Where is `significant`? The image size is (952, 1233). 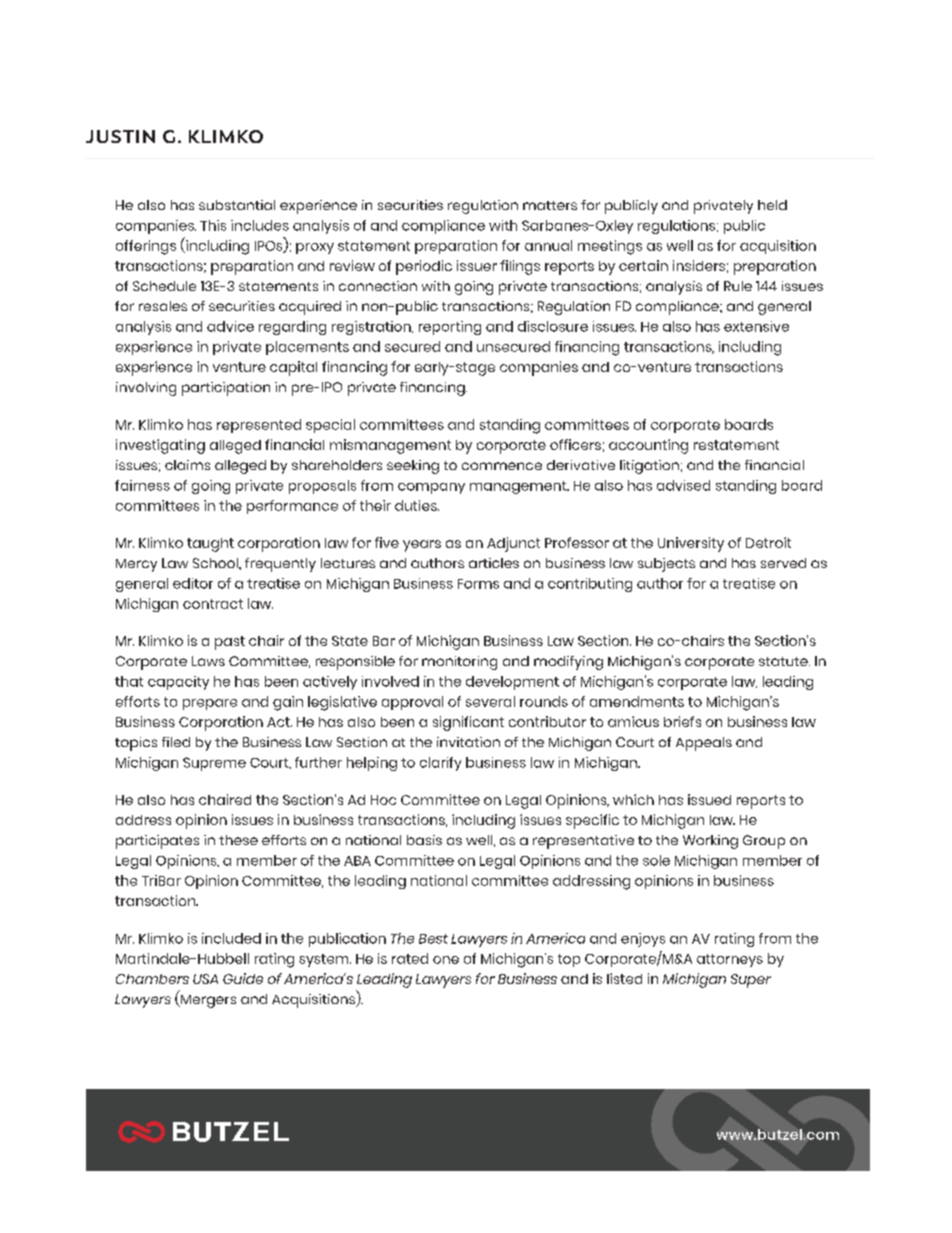 significant is located at coordinates (468, 723).
